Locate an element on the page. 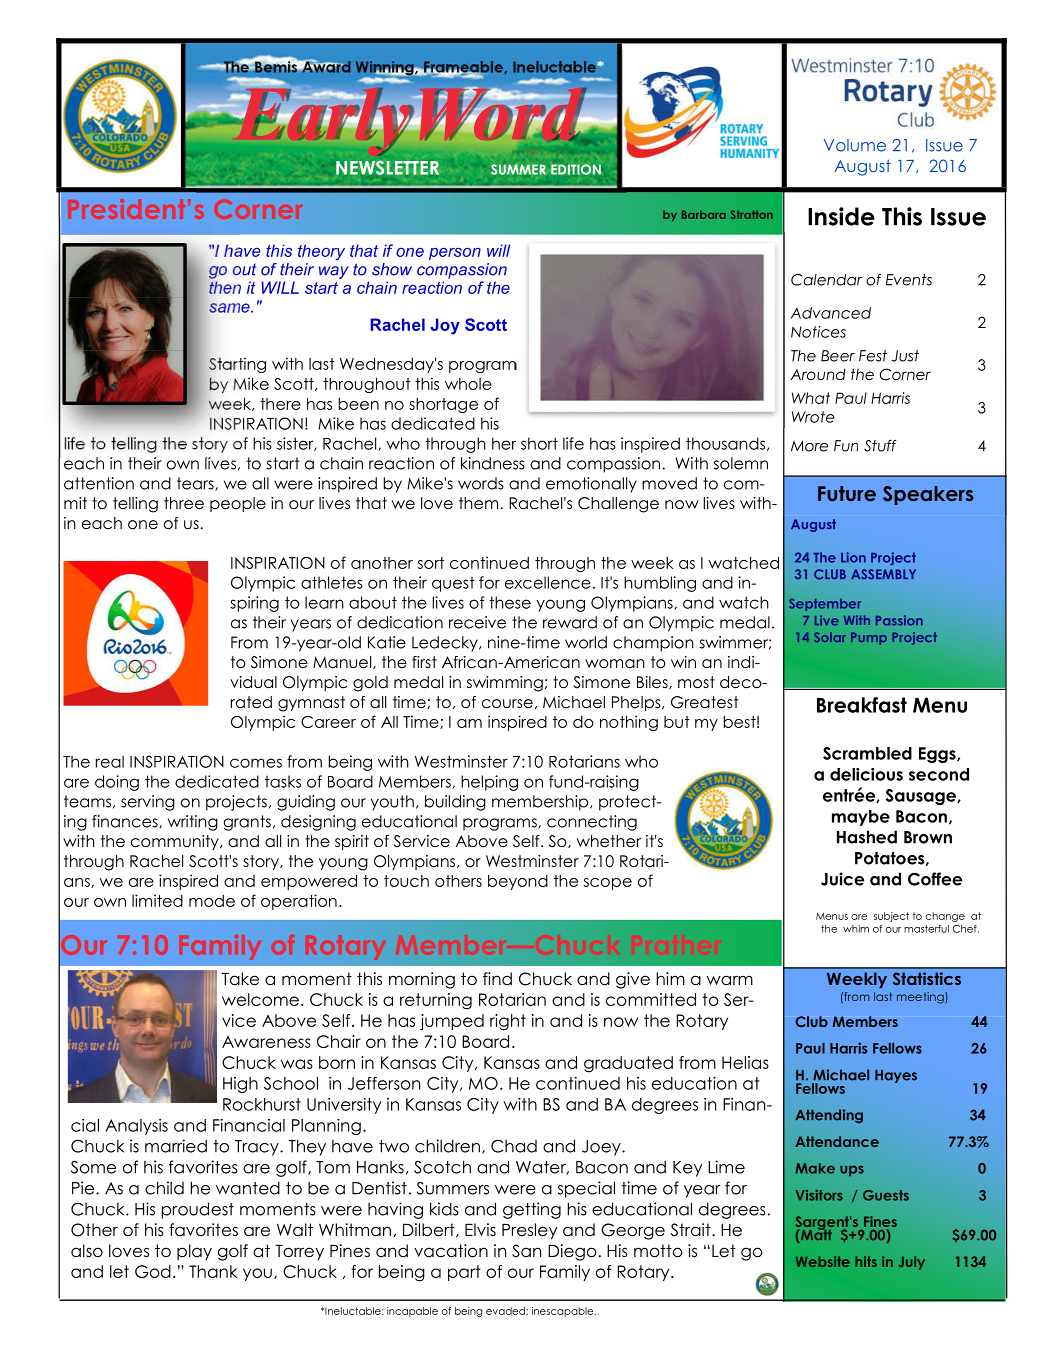 This image has width=1045, height=1352. excellence is located at coordinates (548, 582).
